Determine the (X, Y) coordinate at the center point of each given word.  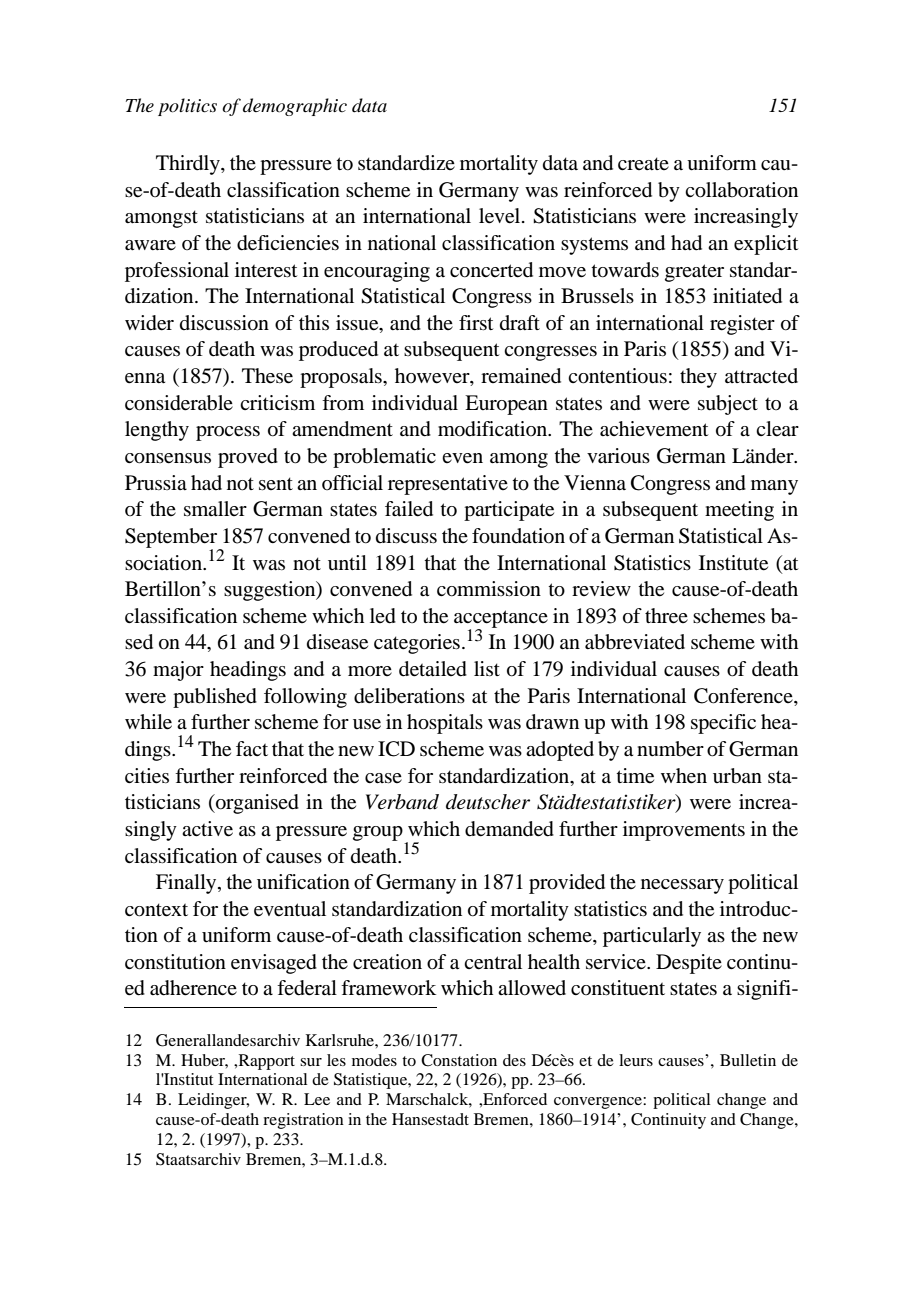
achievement (654, 429)
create (643, 163)
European (506, 405)
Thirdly (189, 165)
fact (252, 749)
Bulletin (748, 1060)
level (501, 216)
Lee (317, 1099)
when (684, 776)
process (228, 433)
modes (374, 1060)
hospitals (445, 724)
